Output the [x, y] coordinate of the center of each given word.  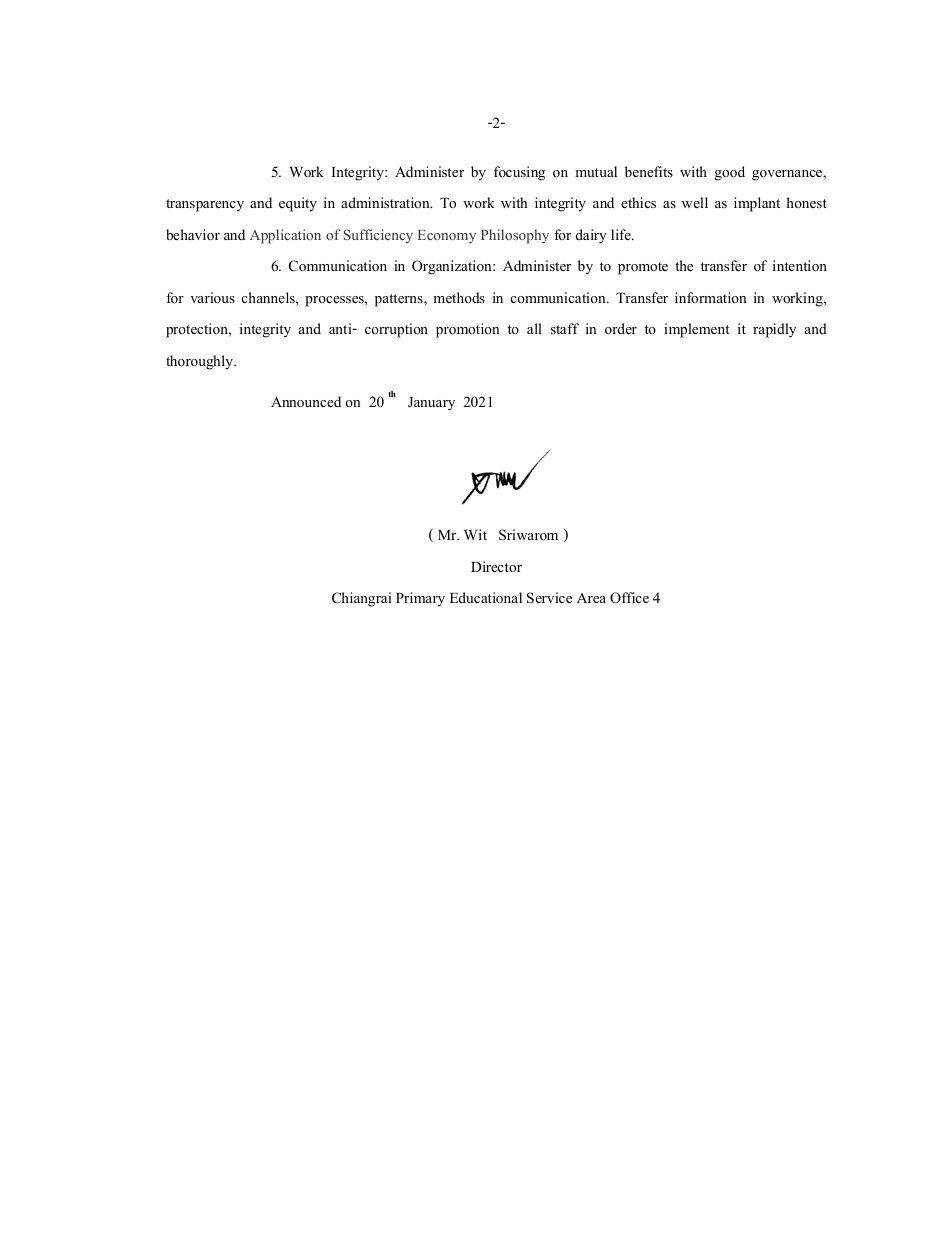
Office [629, 598]
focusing [519, 173]
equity [298, 204]
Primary [420, 599]
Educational [486, 597]
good [730, 173]
